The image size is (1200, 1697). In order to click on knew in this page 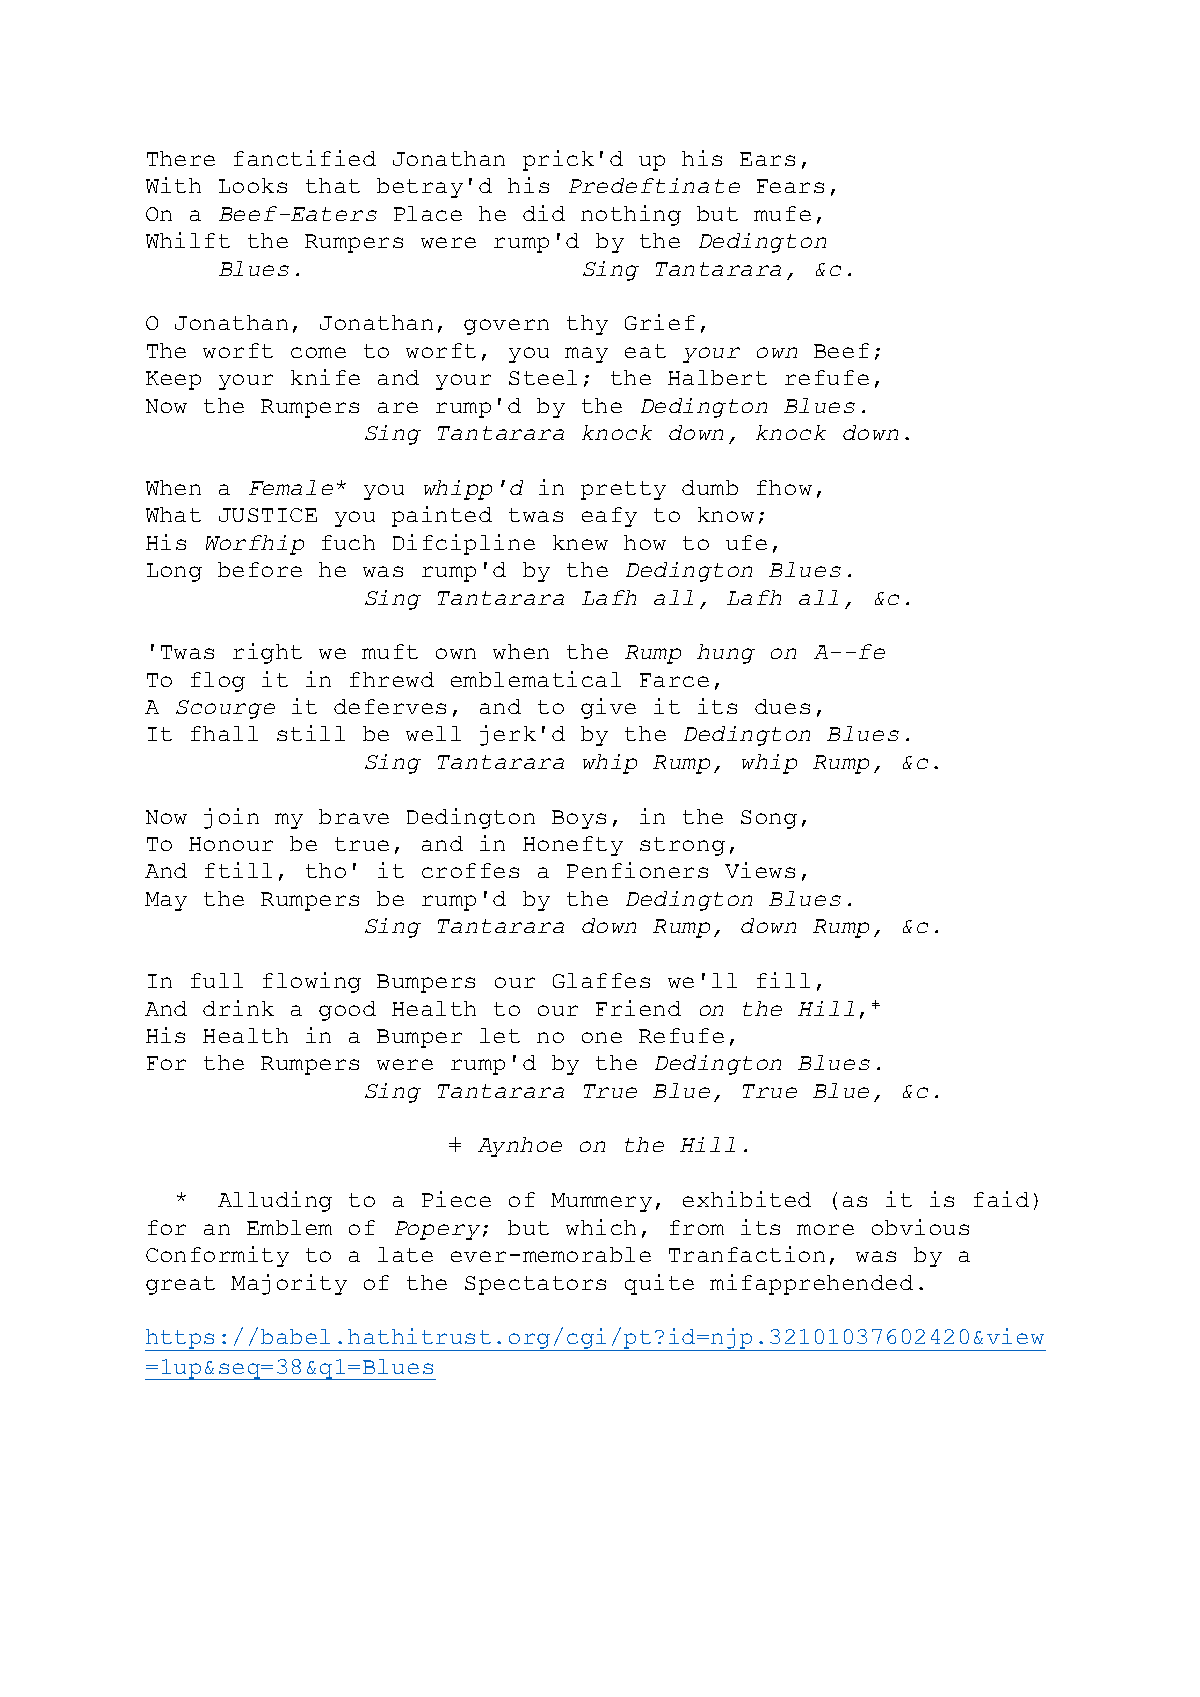, I will do `click(580, 542)`.
